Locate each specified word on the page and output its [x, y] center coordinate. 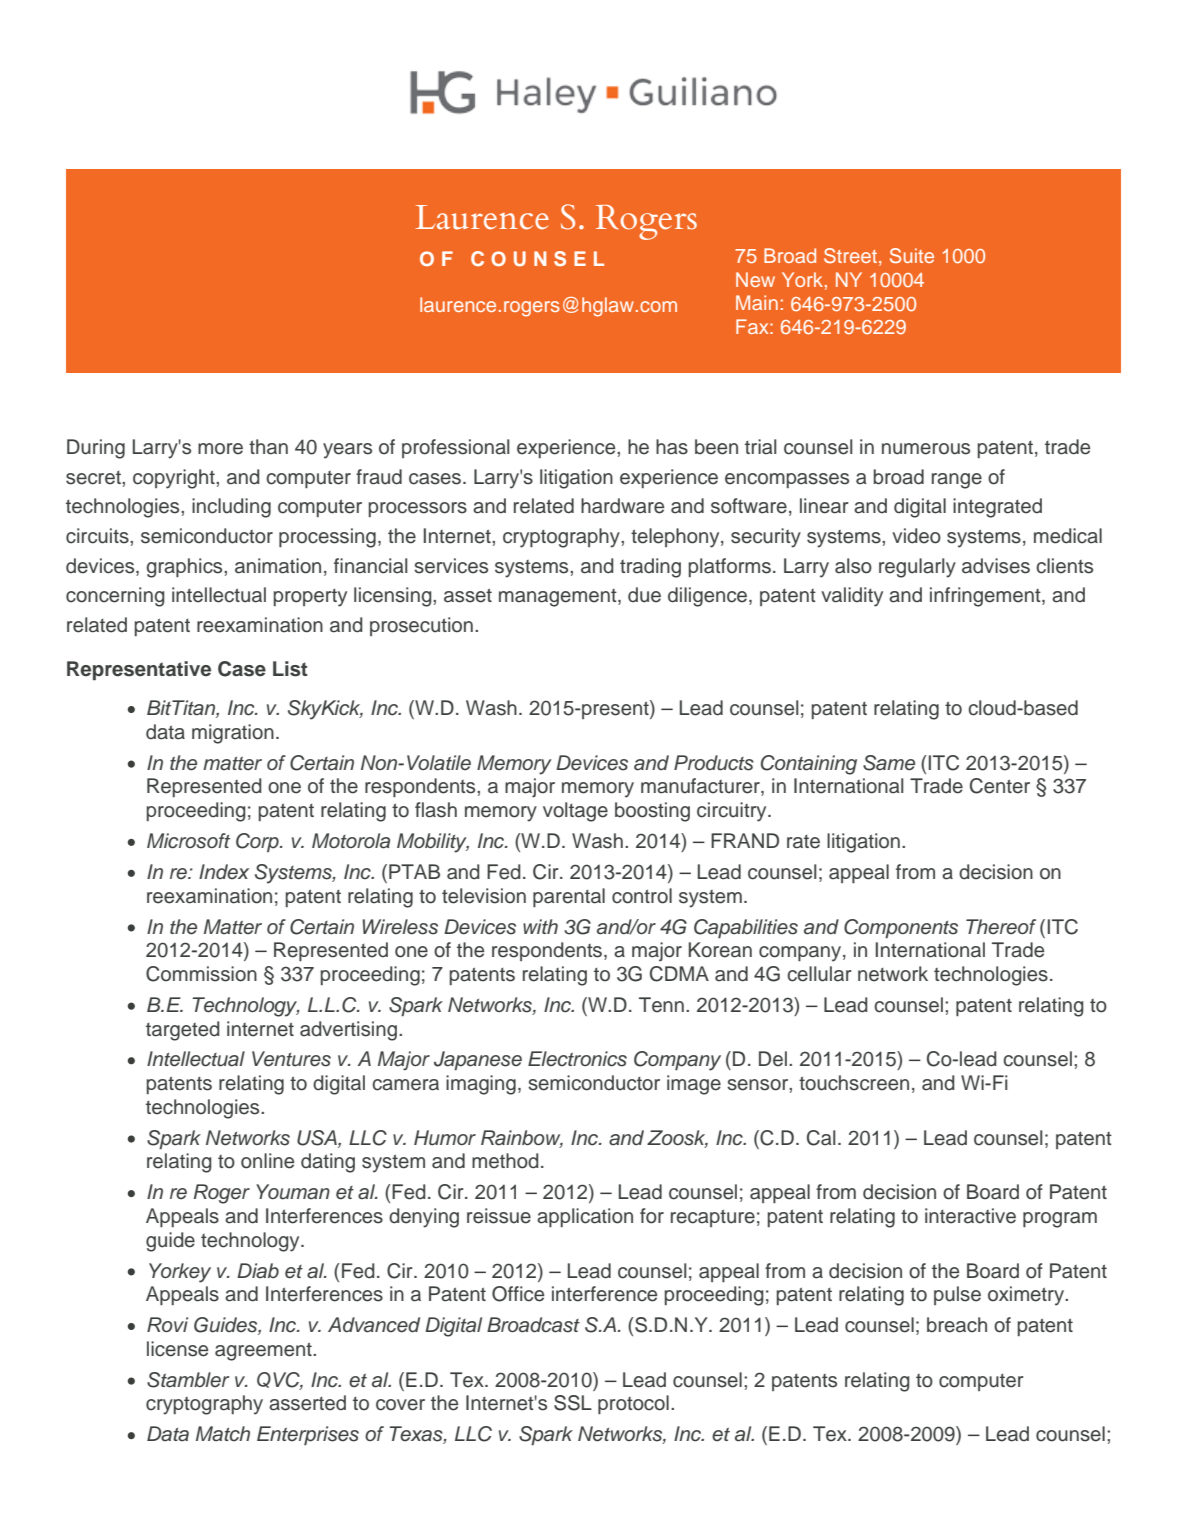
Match [223, 1434]
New [755, 279]
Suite [912, 256]
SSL [573, 1403]
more [220, 449]
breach [957, 1325]
